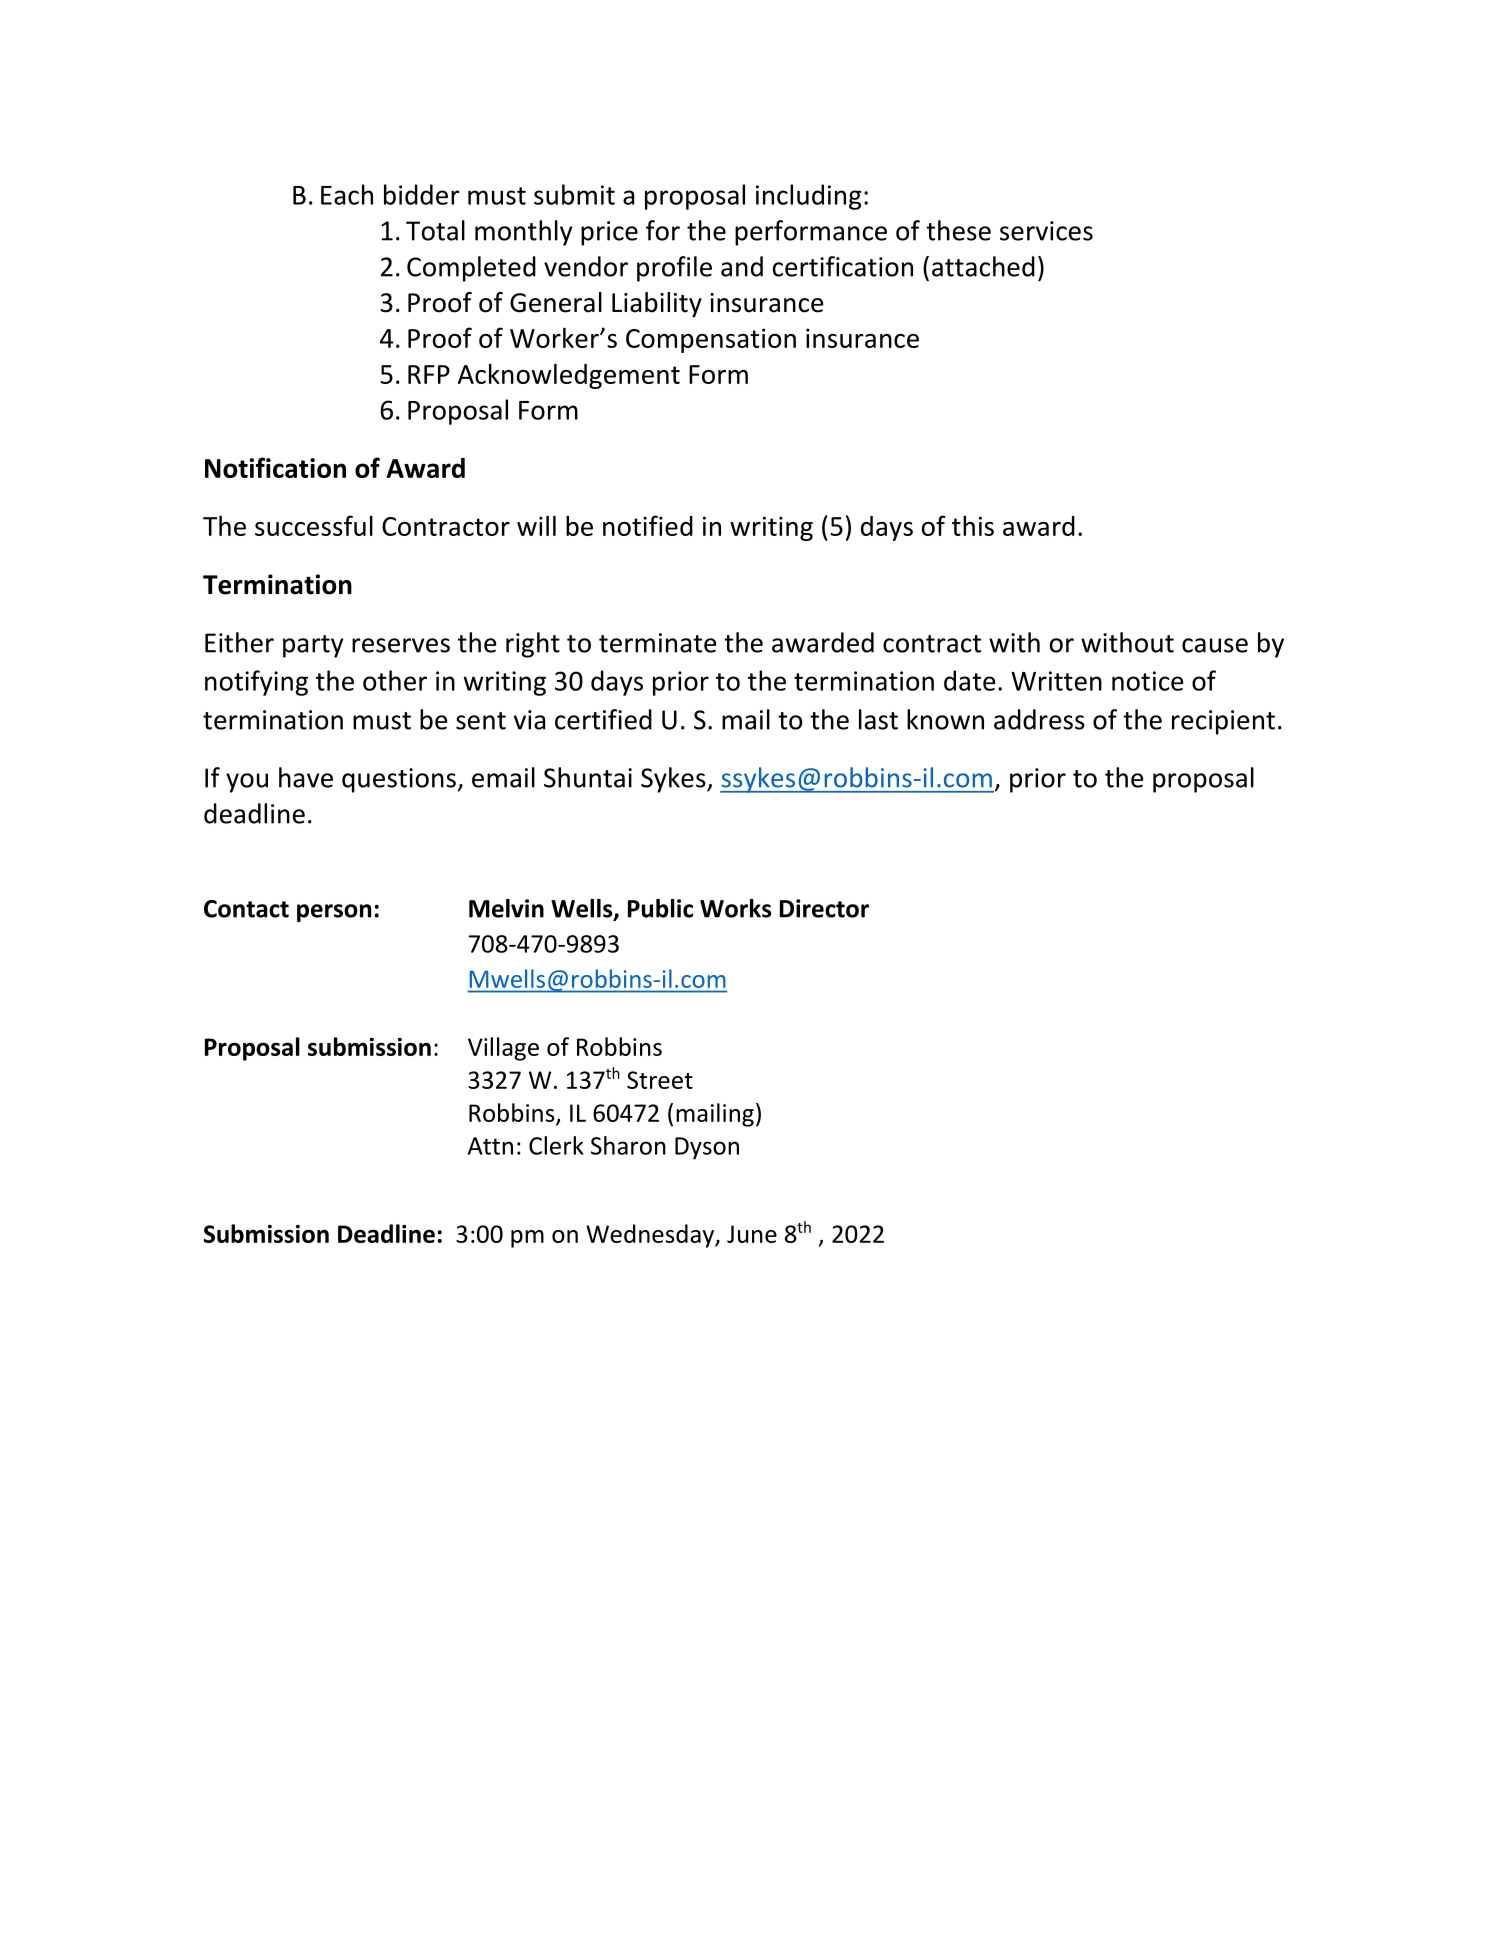 Image resolution: width=1498 pixels, height=1939 pixels. I want to click on and, so click(742, 266).
